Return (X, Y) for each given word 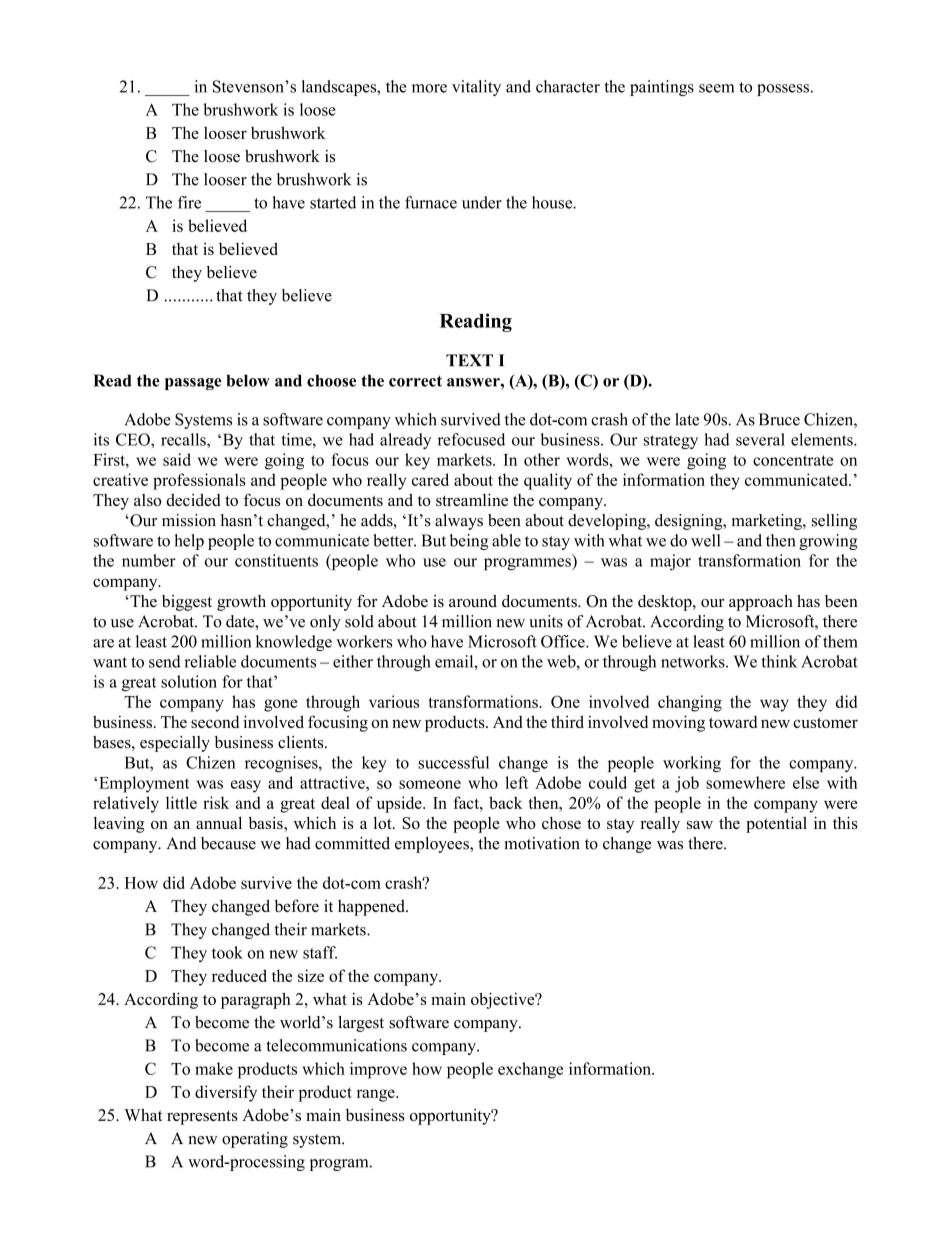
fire (189, 202)
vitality (476, 88)
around (473, 601)
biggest (187, 603)
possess (783, 90)
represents (202, 1118)
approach (761, 603)
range (377, 1095)
